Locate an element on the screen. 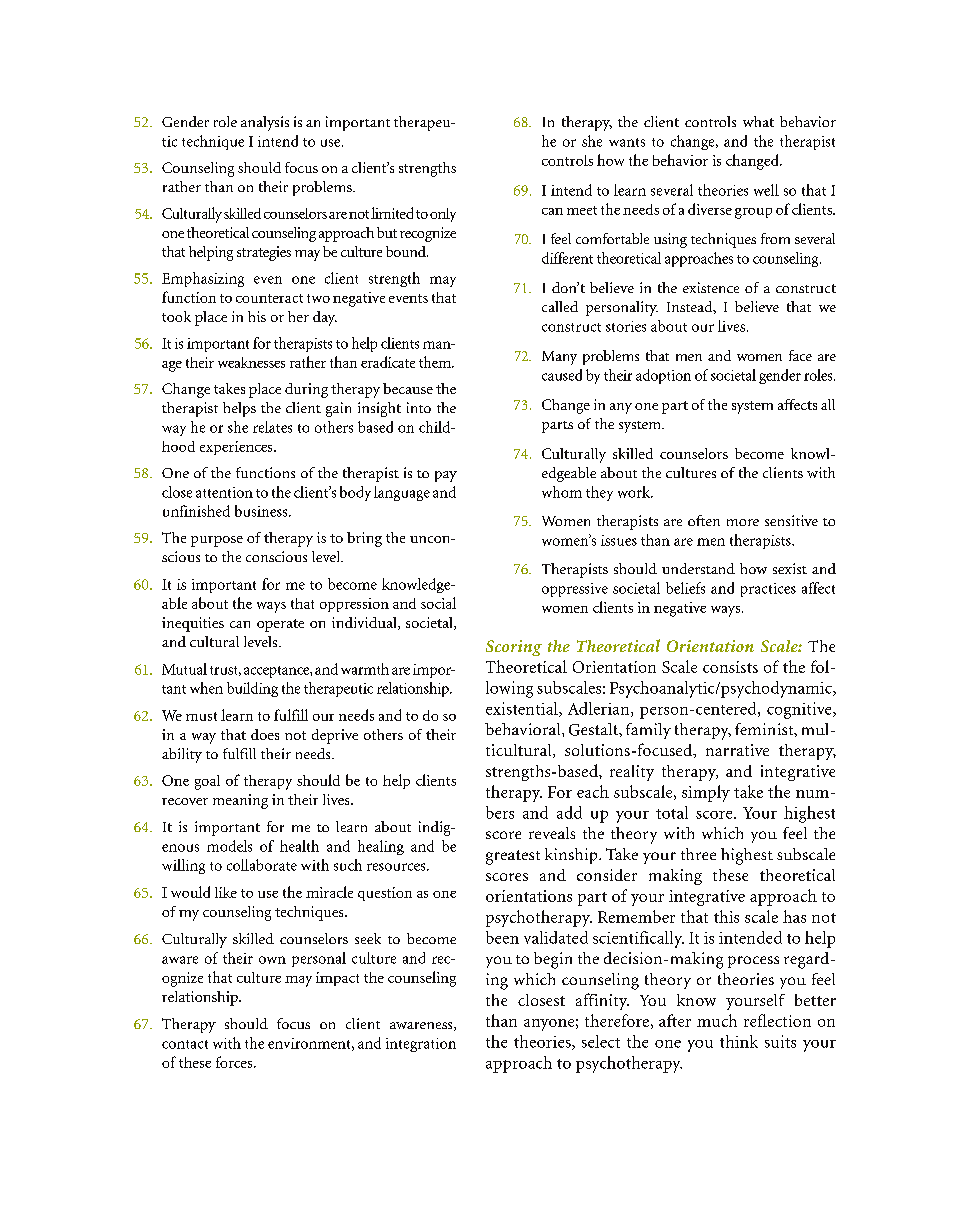 The width and height of the screenshot is (980, 1211). analysis is located at coordinates (265, 123).
